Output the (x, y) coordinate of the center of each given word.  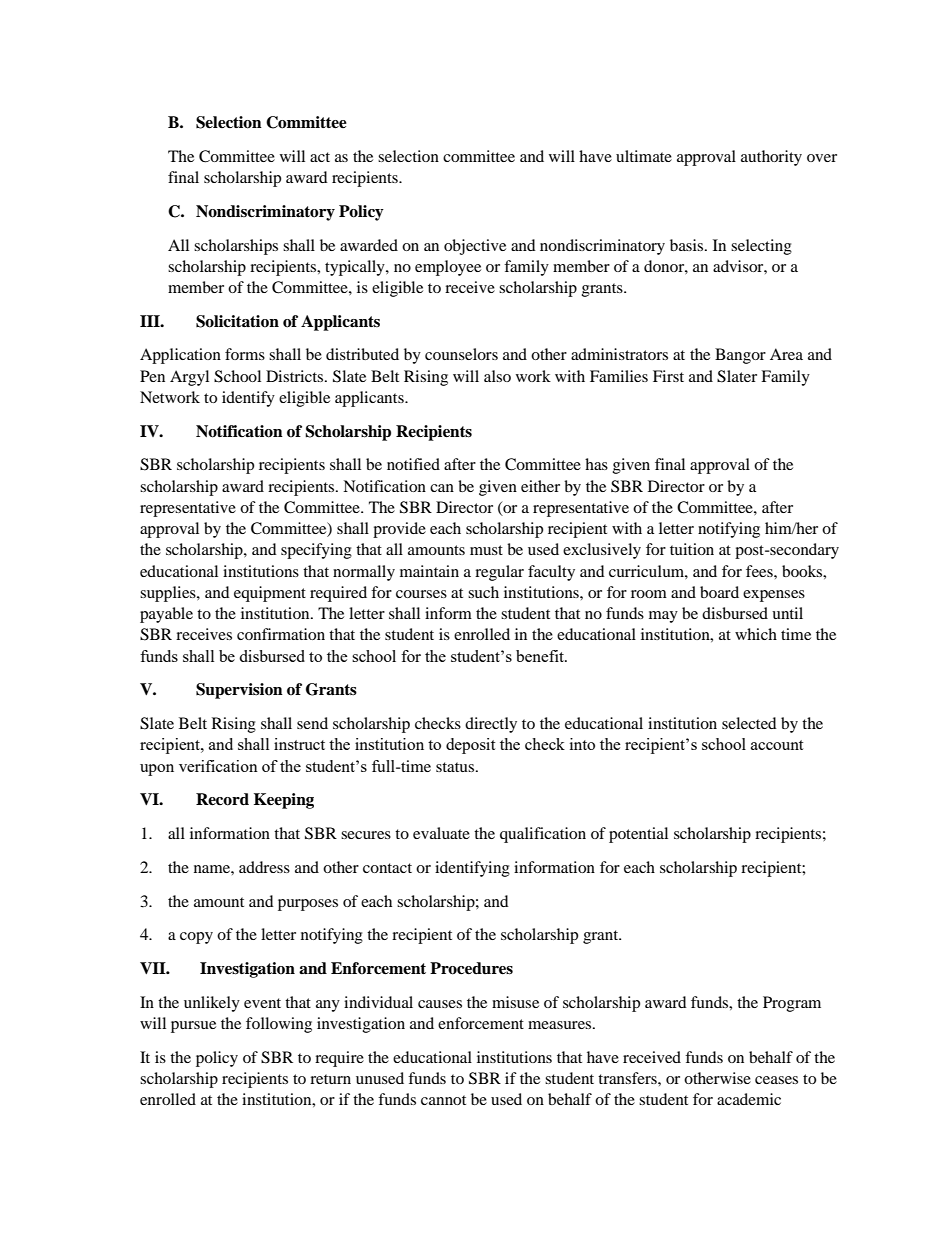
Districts (296, 376)
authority (771, 158)
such (483, 592)
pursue (193, 1027)
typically (356, 268)
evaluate (441, 833)
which (756, 634)
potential (638, 835)
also (497, 376)
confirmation (281, 634)
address (264, 867)
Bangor (740, 356)
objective (475, 247)
